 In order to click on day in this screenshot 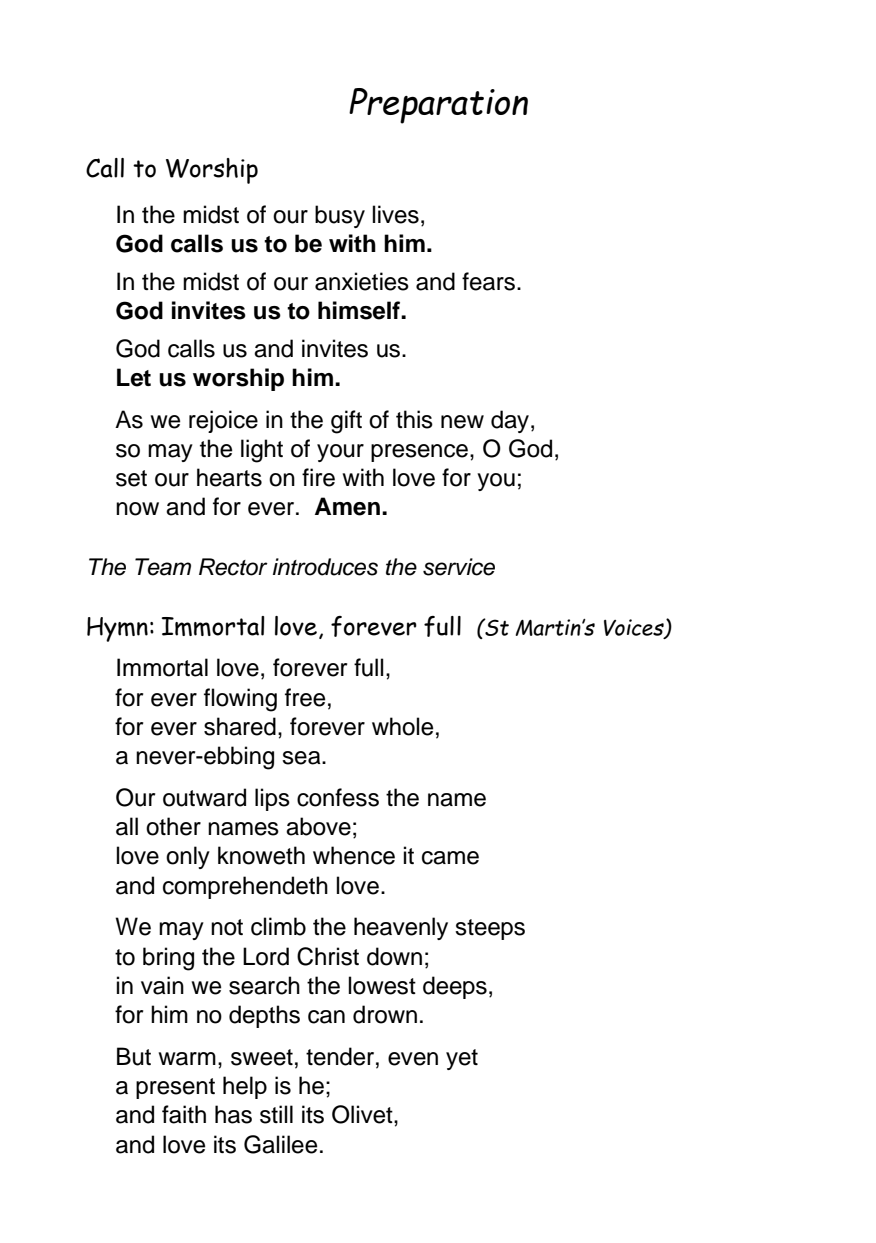, I will do `click(511, 421)`.
